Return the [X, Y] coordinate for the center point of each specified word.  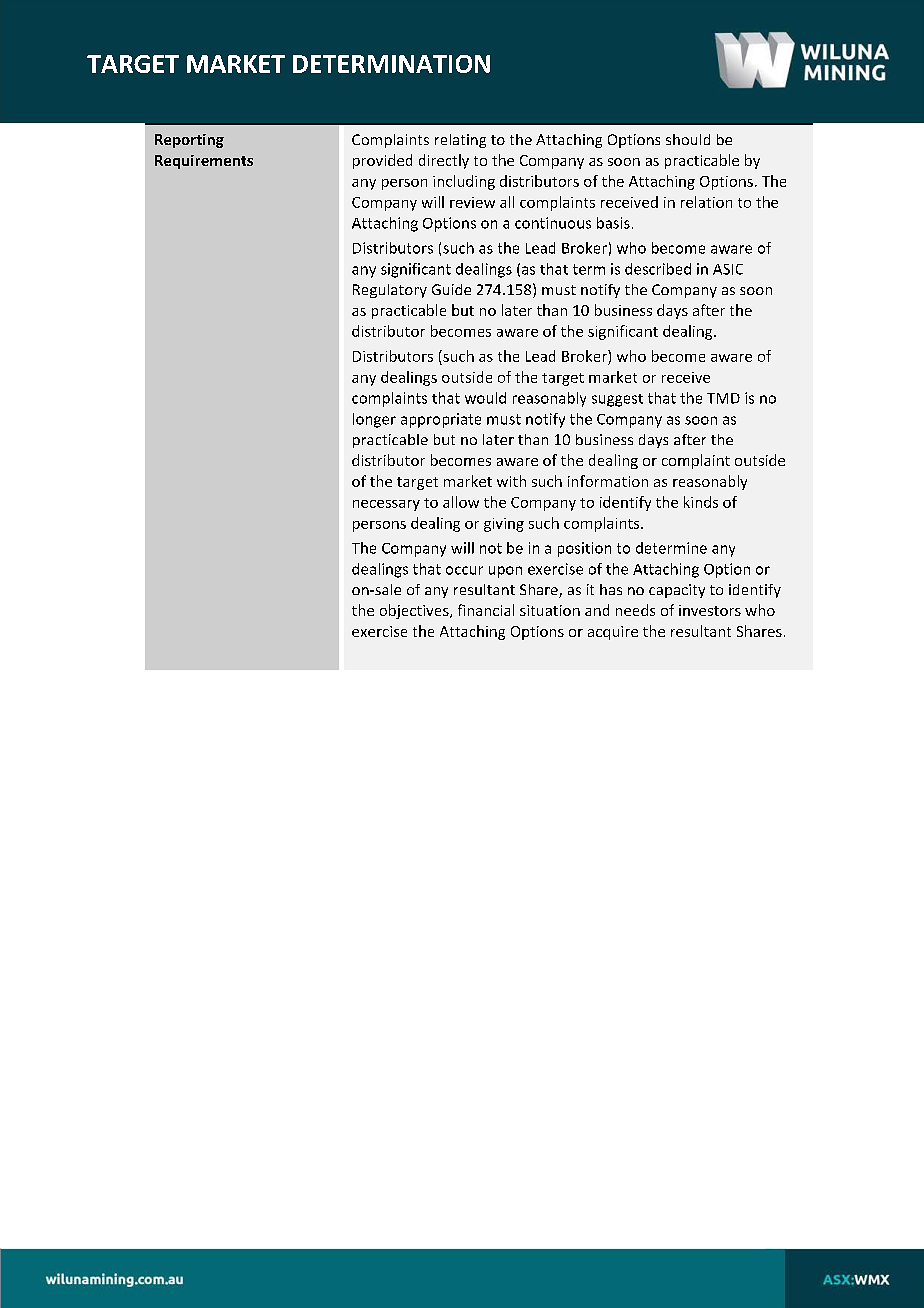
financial [486, 610]
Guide [451, 289]
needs [635, 610]
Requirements [204, 162]
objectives [415, 611]
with [511, 481]
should [688, 139]
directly [444, 161]
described [658, 269]
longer [374, 420]
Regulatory [390, 291]
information [608, 481]
